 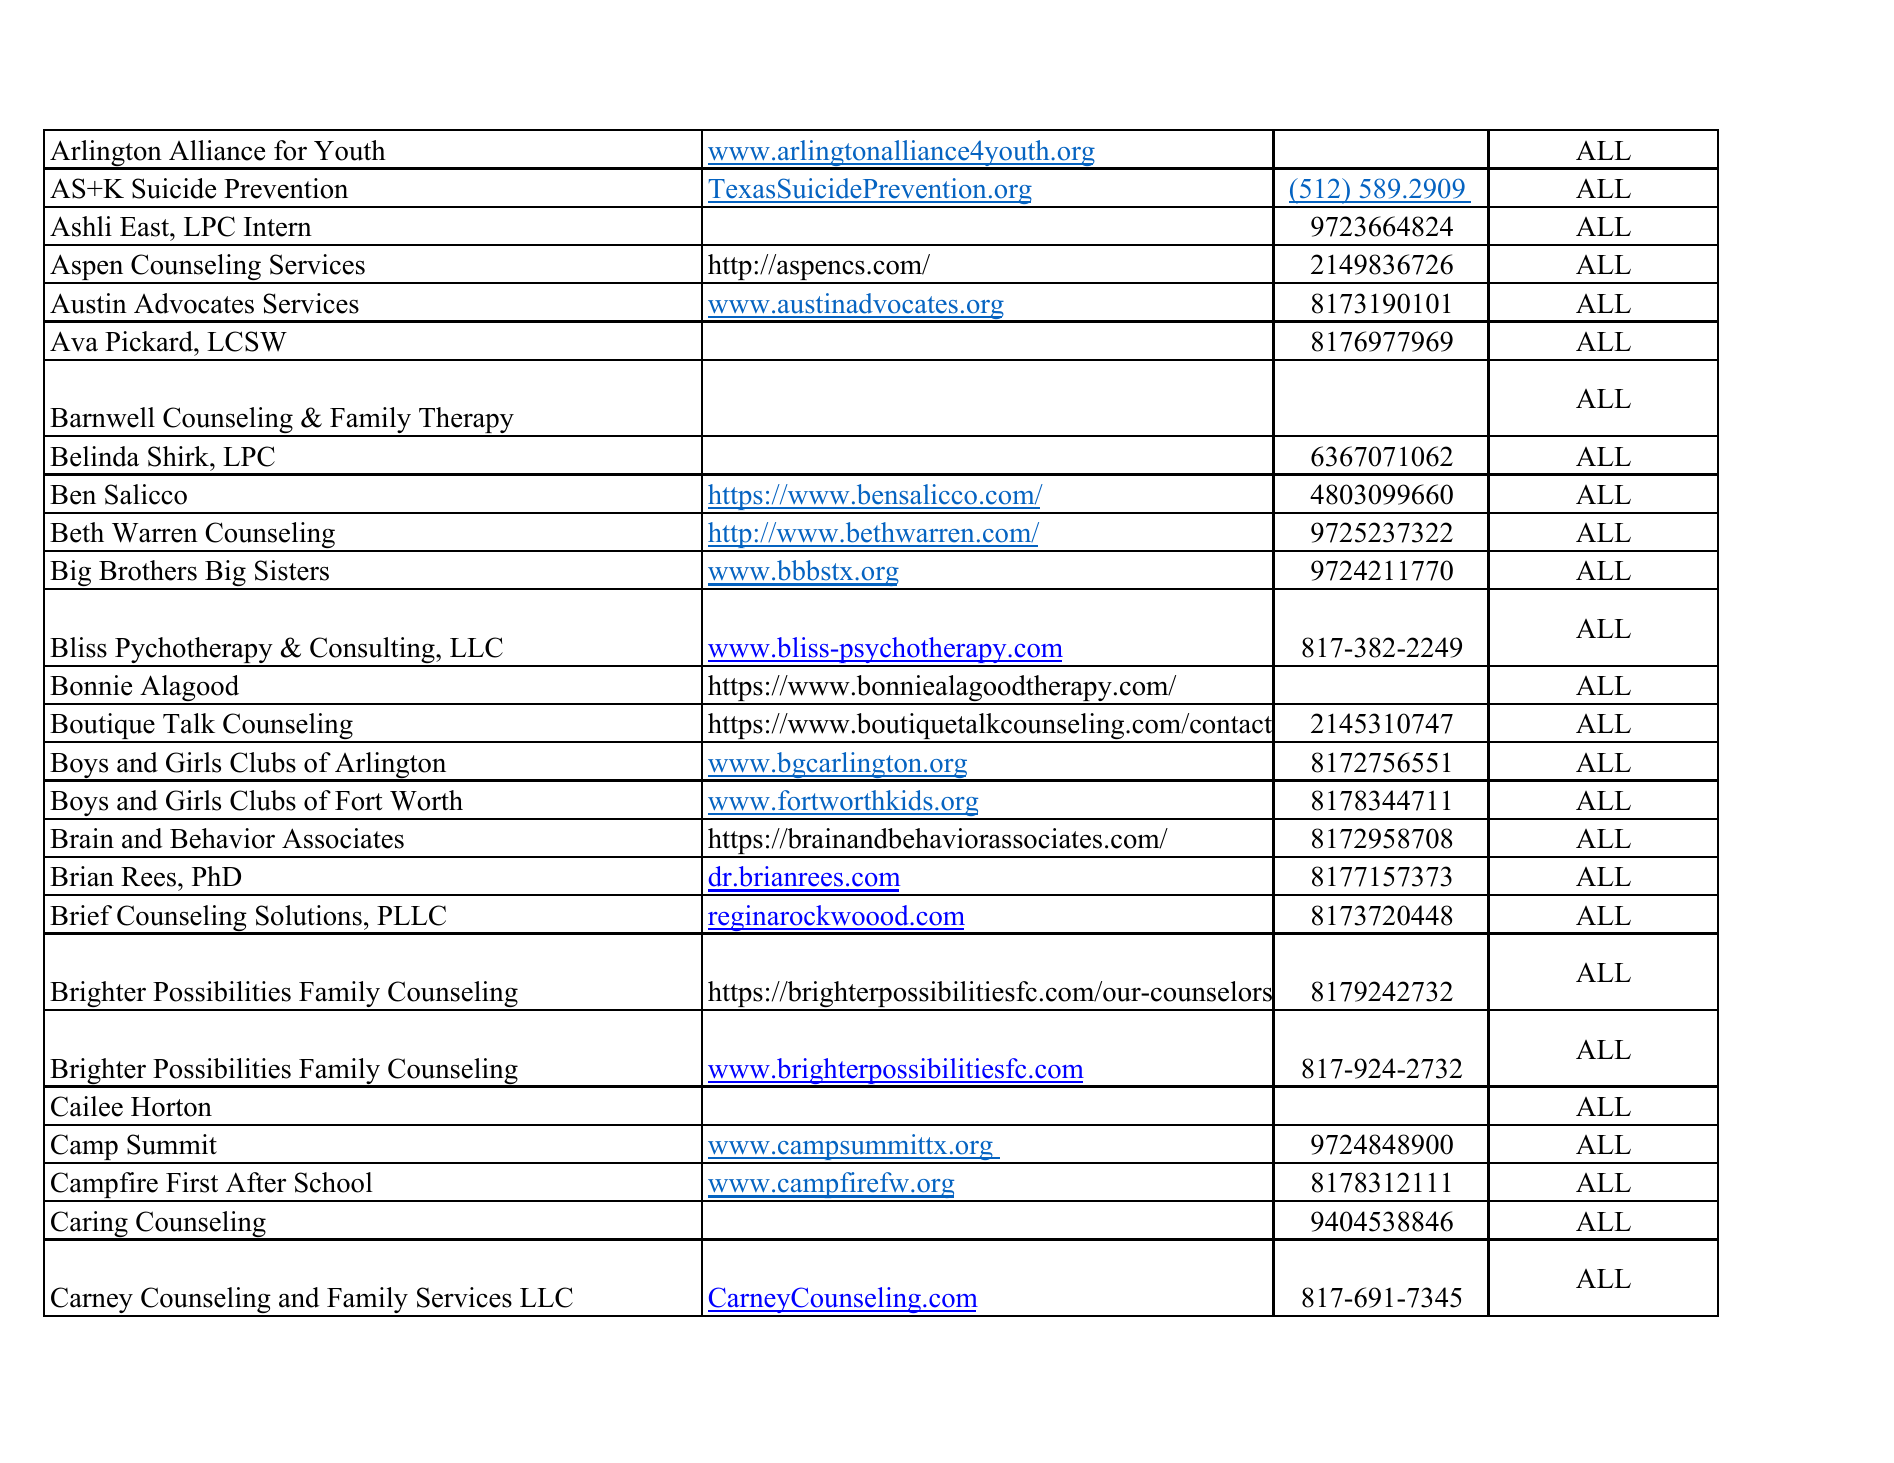 I want to click on LCSW, so click(x=247, y=341).
